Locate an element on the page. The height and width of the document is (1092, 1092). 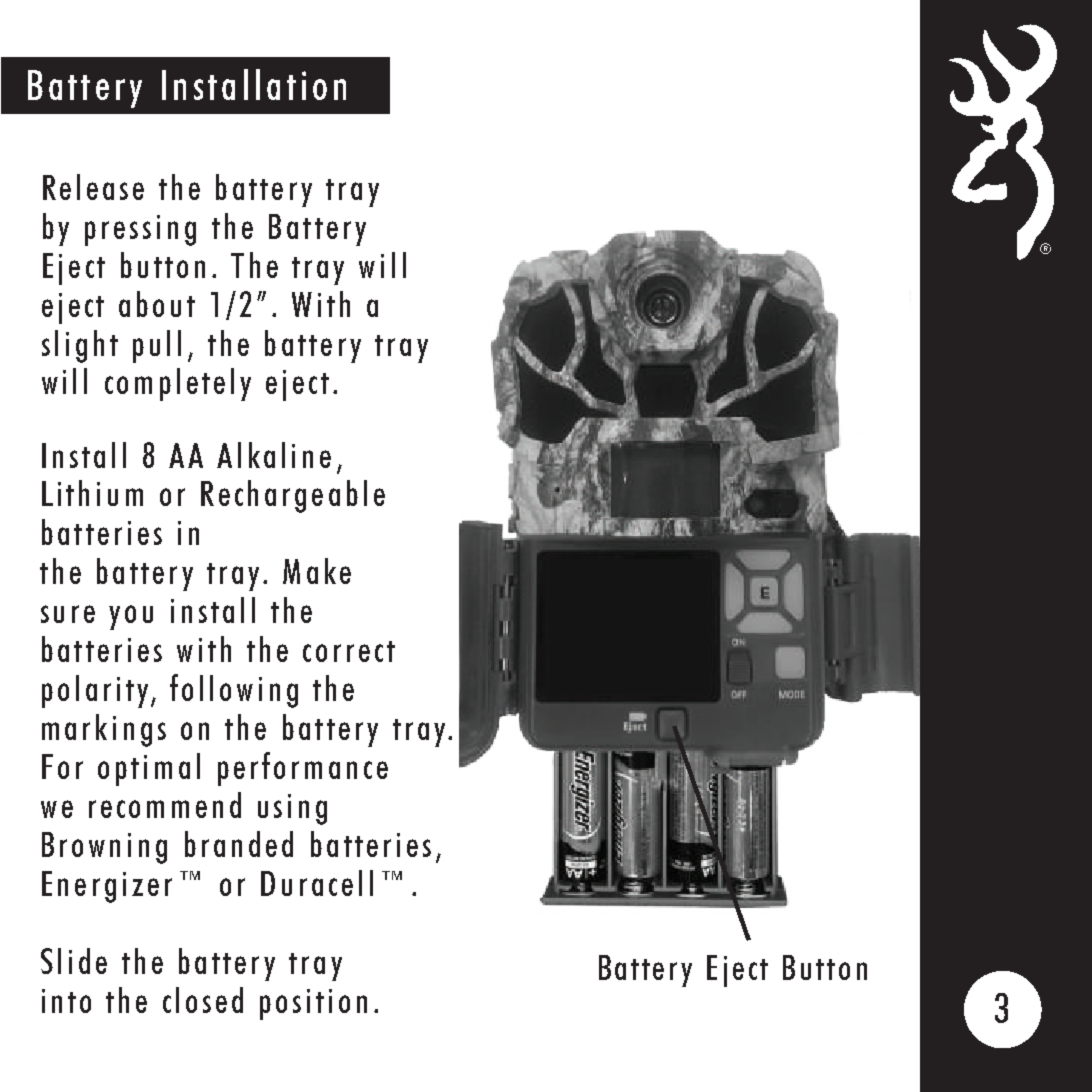
pressing is located at coordinates (140, 230).
